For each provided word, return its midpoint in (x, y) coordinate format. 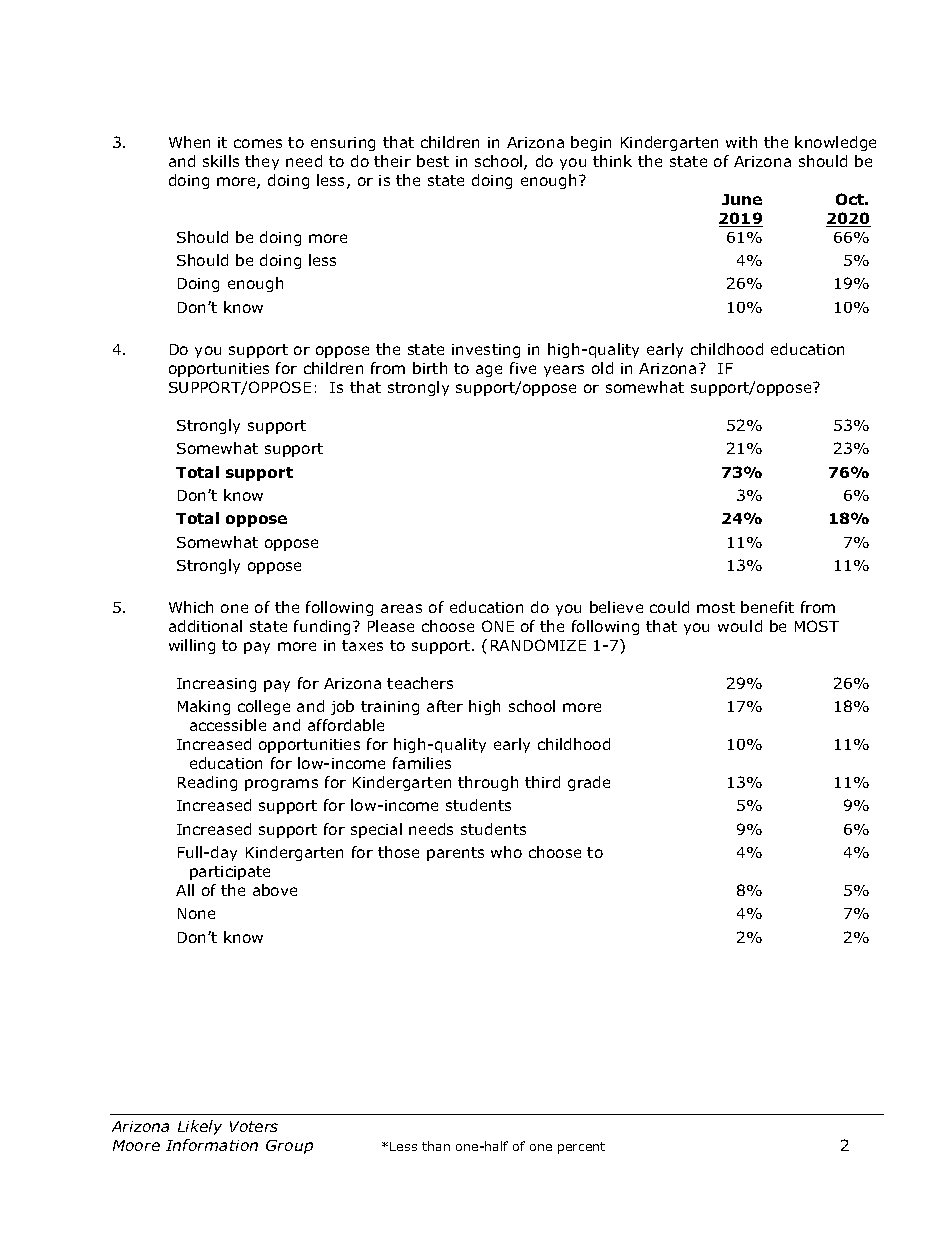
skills (221, 161)
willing (192, 646)
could (669, 607)
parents (455, 854)
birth (430, 368)
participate (230, 873)
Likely (200, 1127)
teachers (420, 683)
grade (589, 783)
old (602, 368)
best (433, 161)
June (742, 199)
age (489, 371)
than (436, 1146)
